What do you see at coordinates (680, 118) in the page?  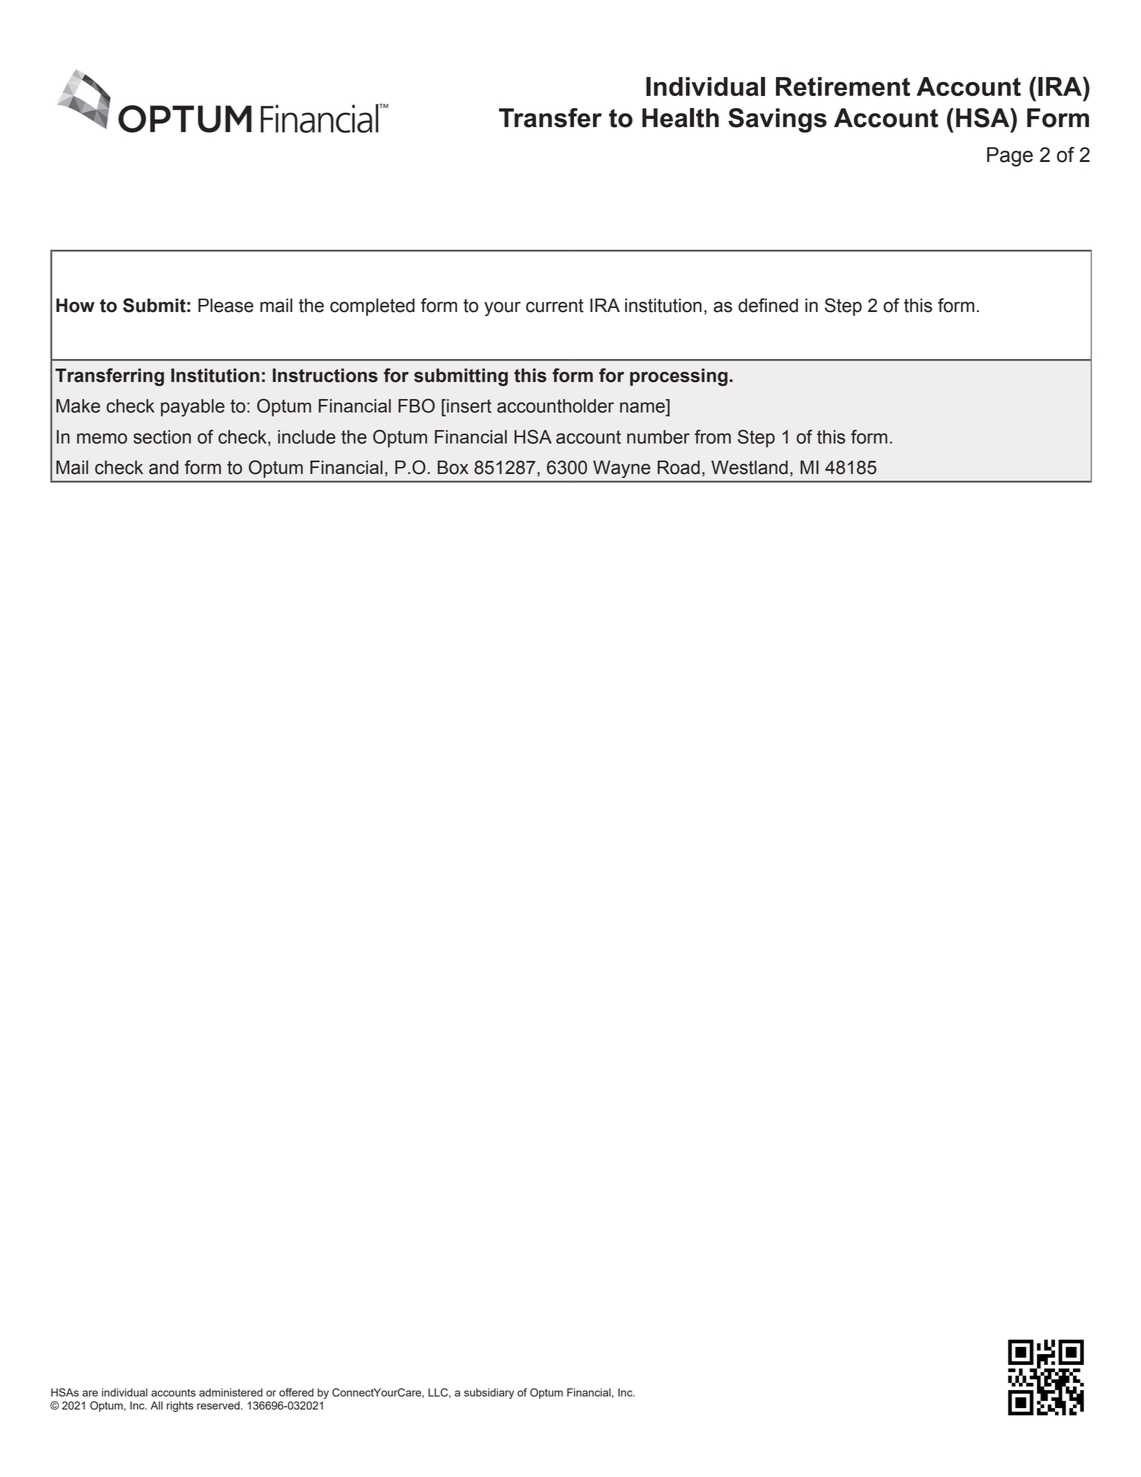 I see `Health` at bounding box center [680, 118].
